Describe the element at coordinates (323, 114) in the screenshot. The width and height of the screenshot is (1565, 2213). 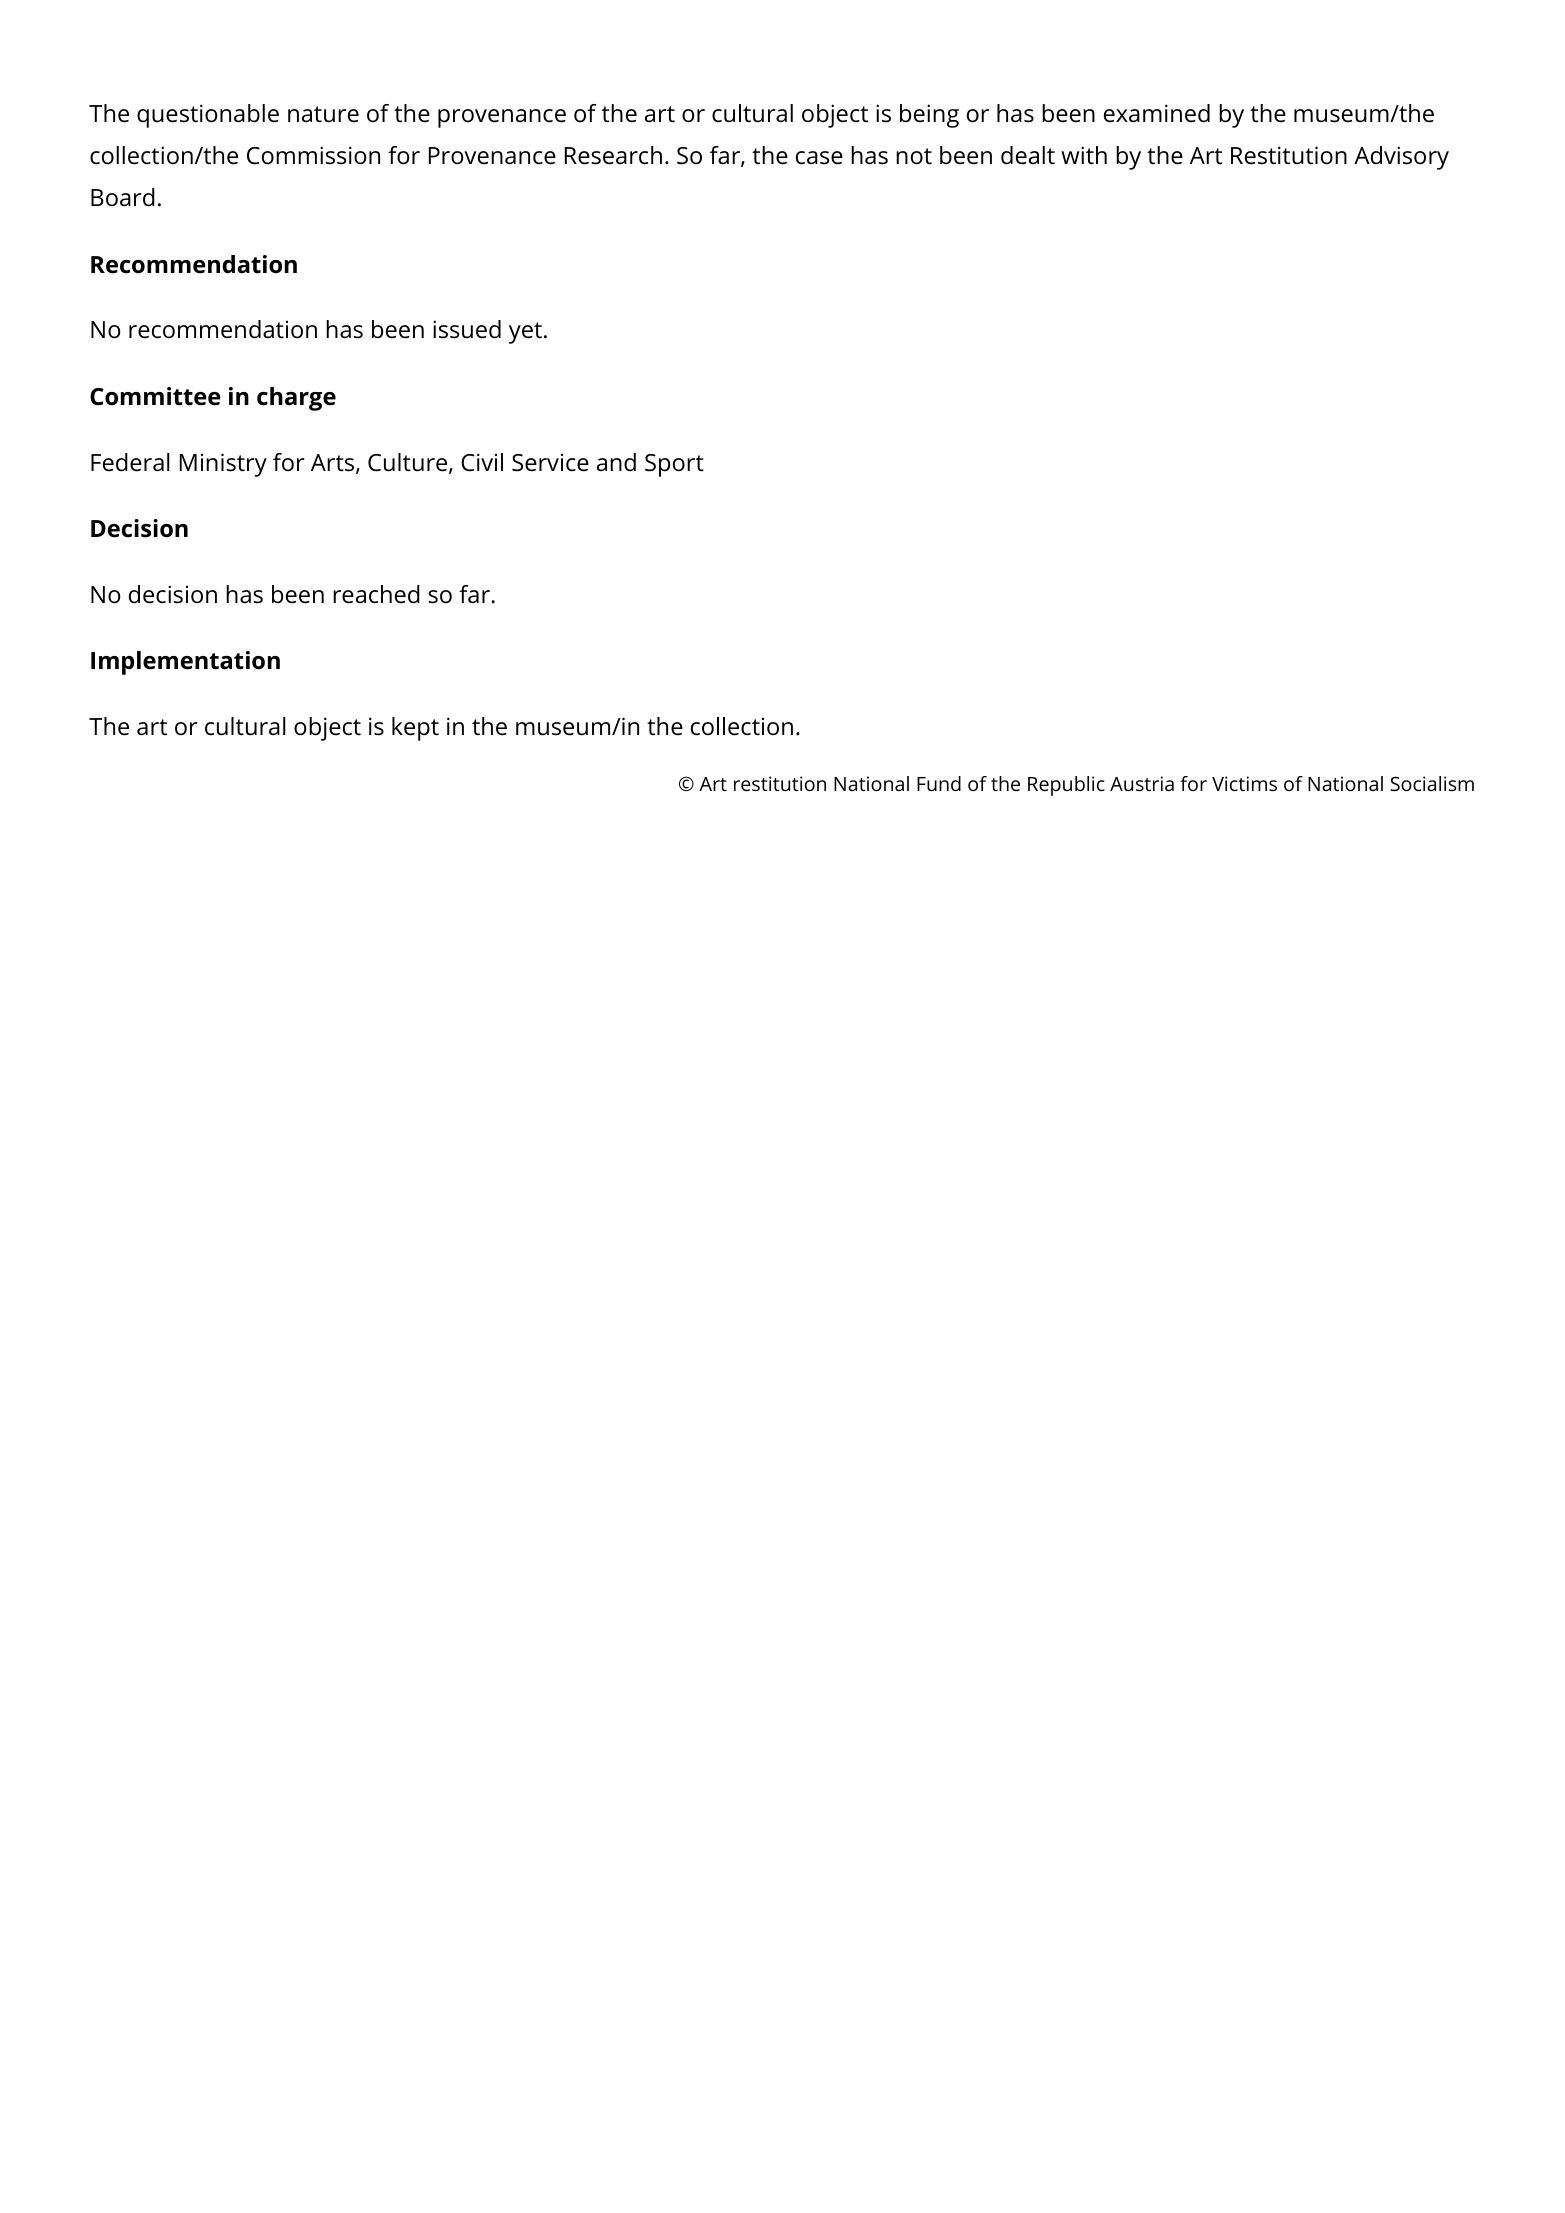
I see `nature` at that location.
